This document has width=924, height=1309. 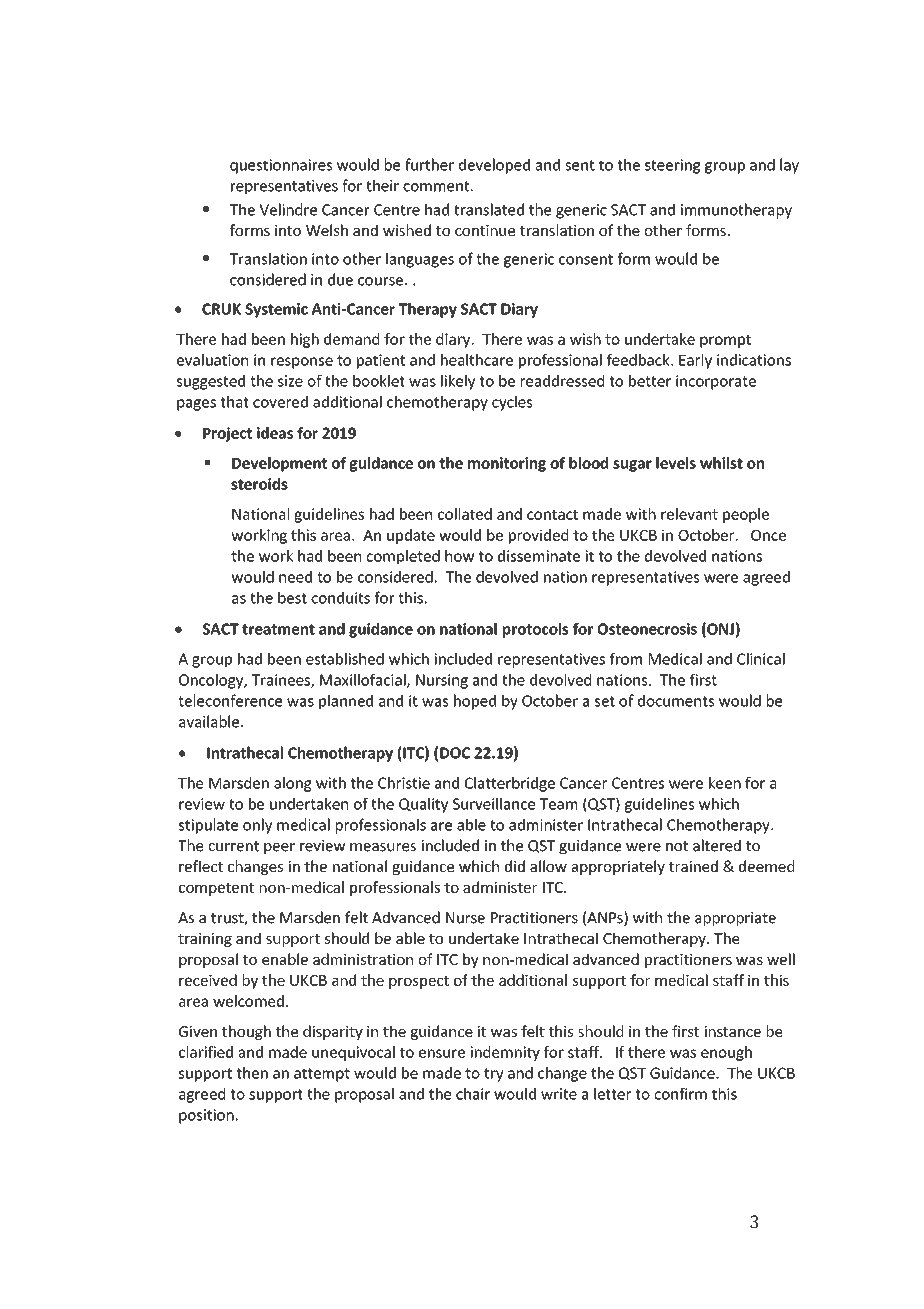 I want to click on along, so click(x=293, y=784).
